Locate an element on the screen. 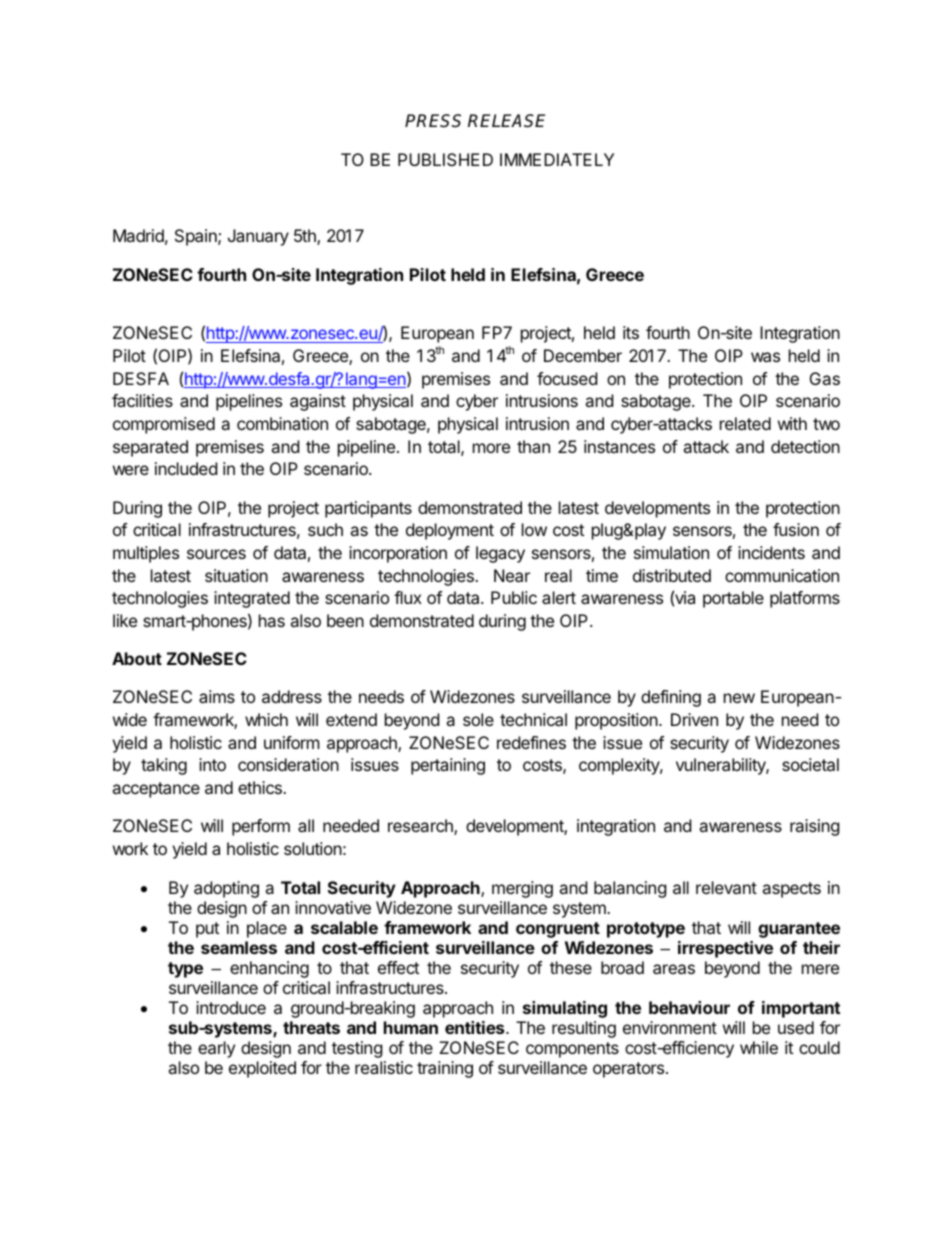 This screenshot has height=1233, width=952. IMMEDIATELY is located at coordinates (557, 159).
